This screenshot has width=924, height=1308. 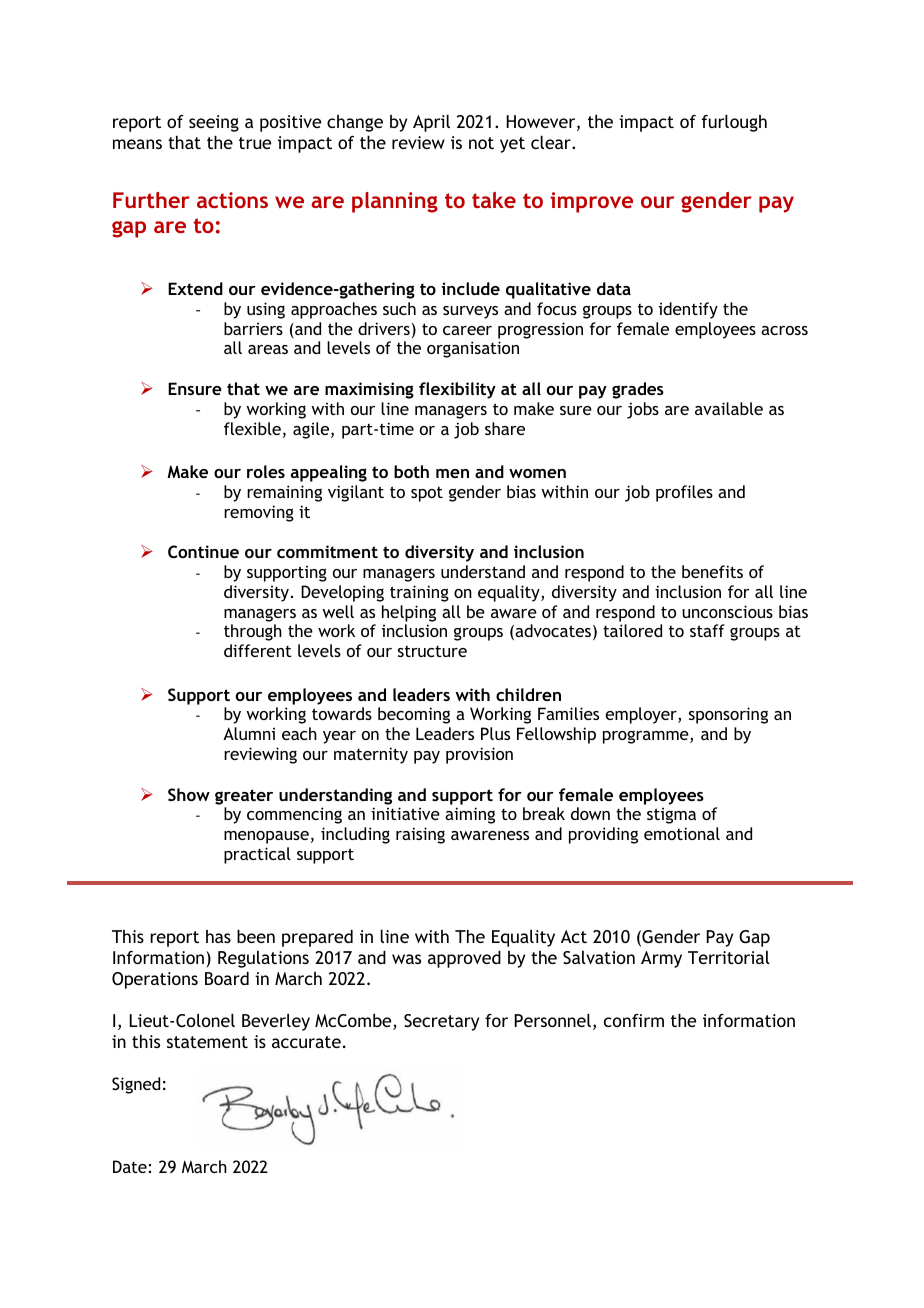 What do you see at coordinates (634, 1020) in the screenshot?
I see `confirm` at bounding box center [634, 1020].
